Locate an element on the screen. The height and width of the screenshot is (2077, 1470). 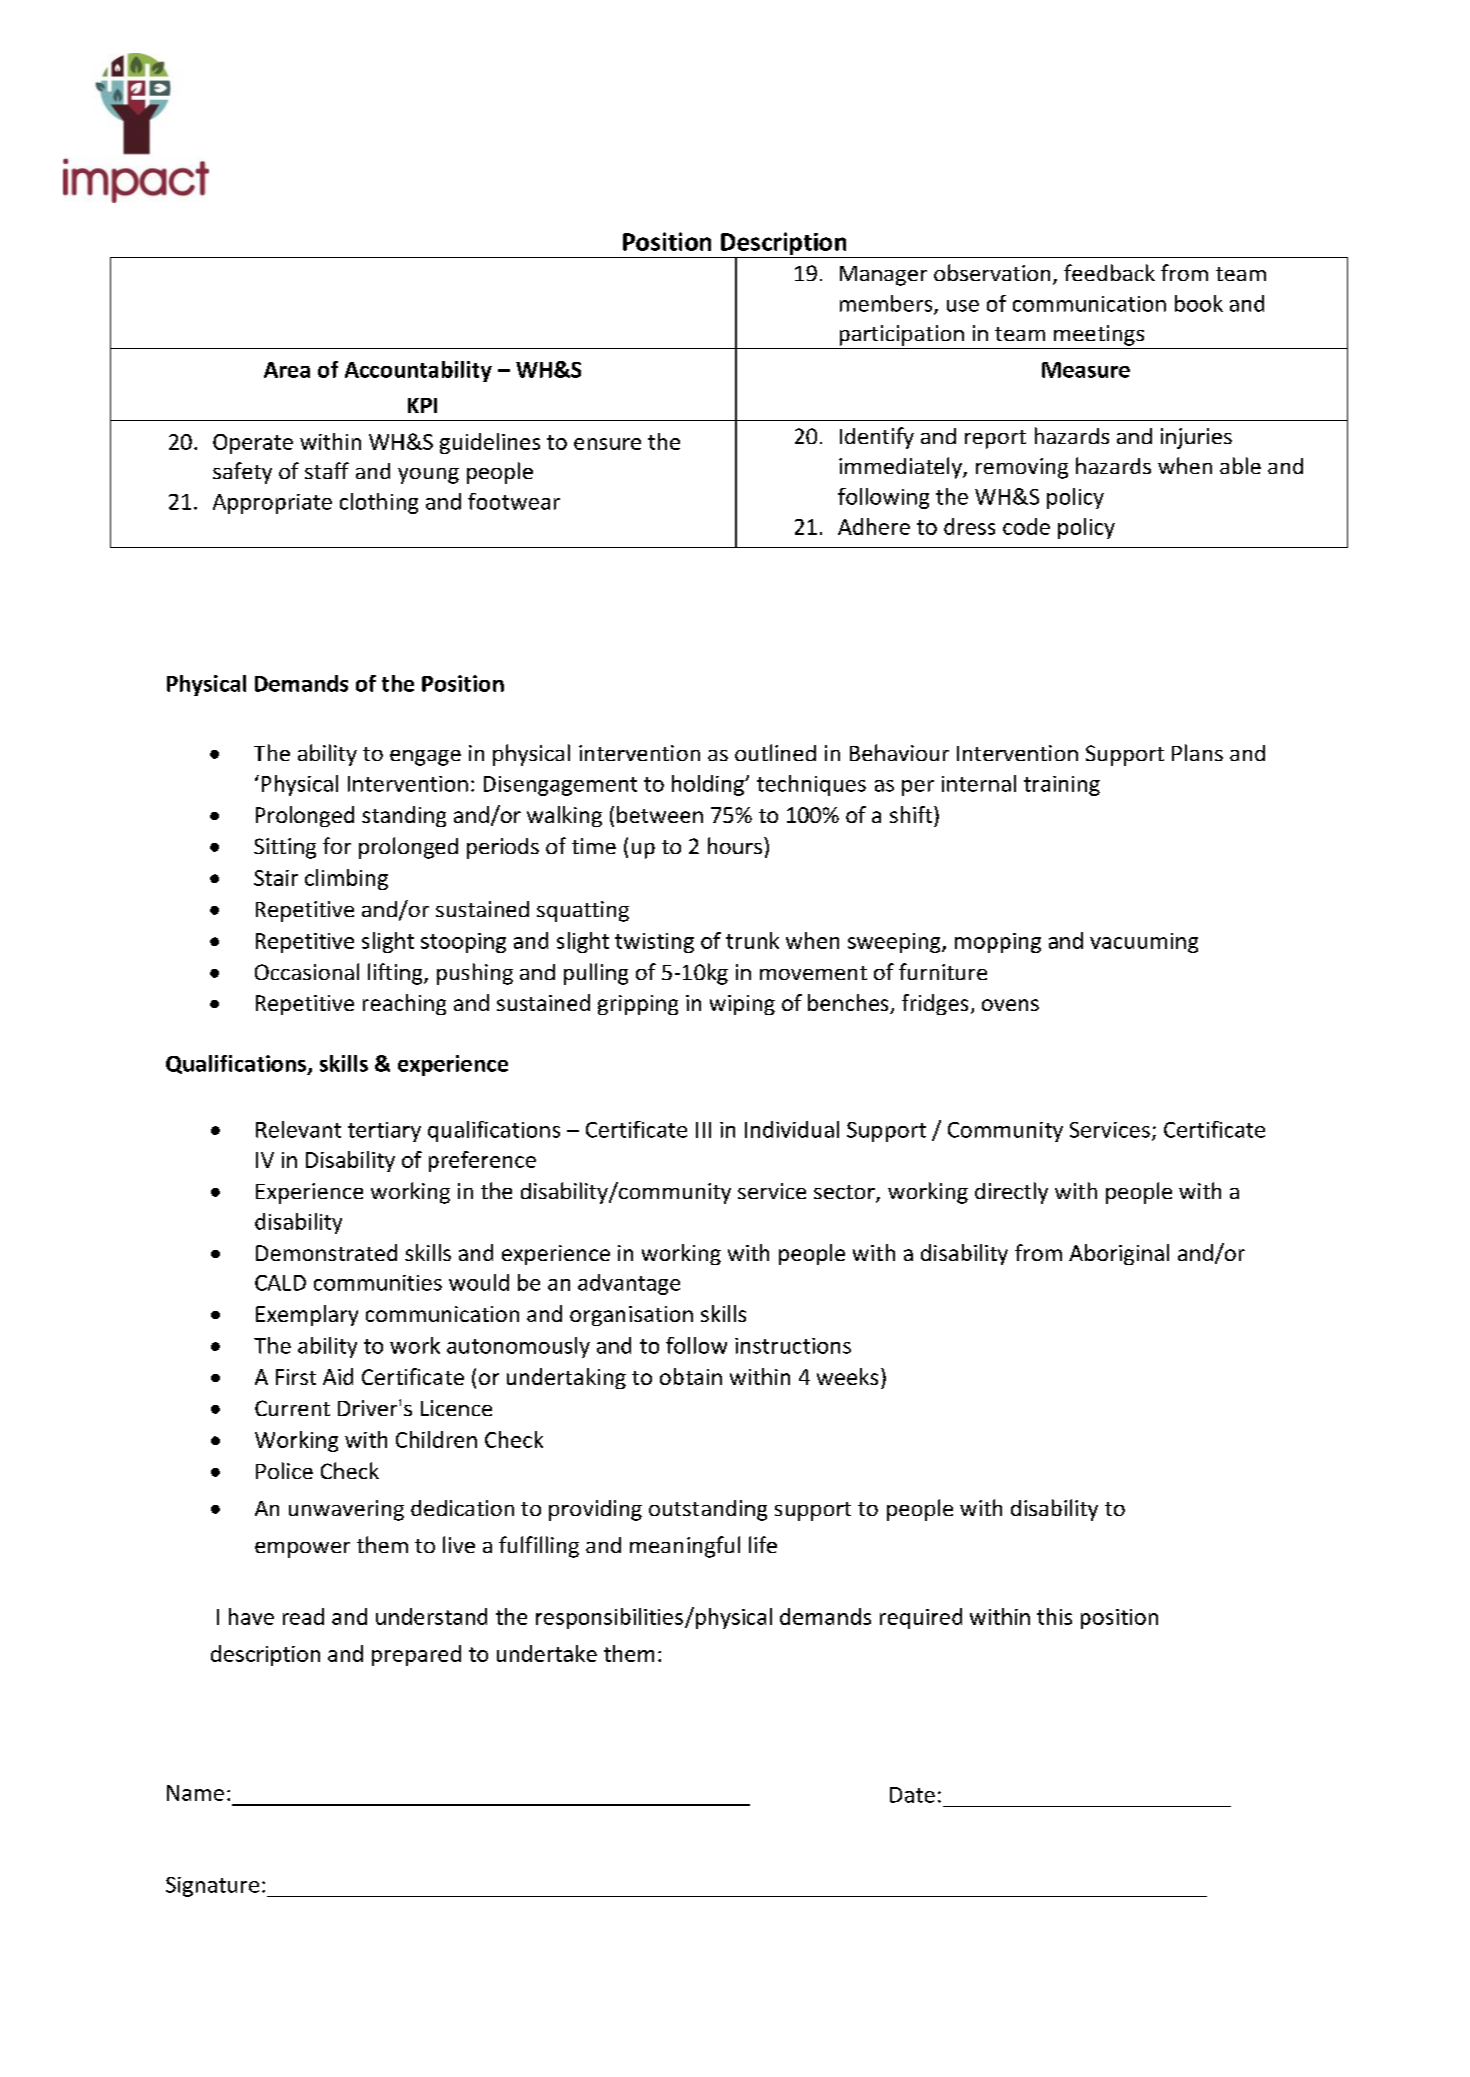
Exemplary is located at coordinates (307, 1315).
